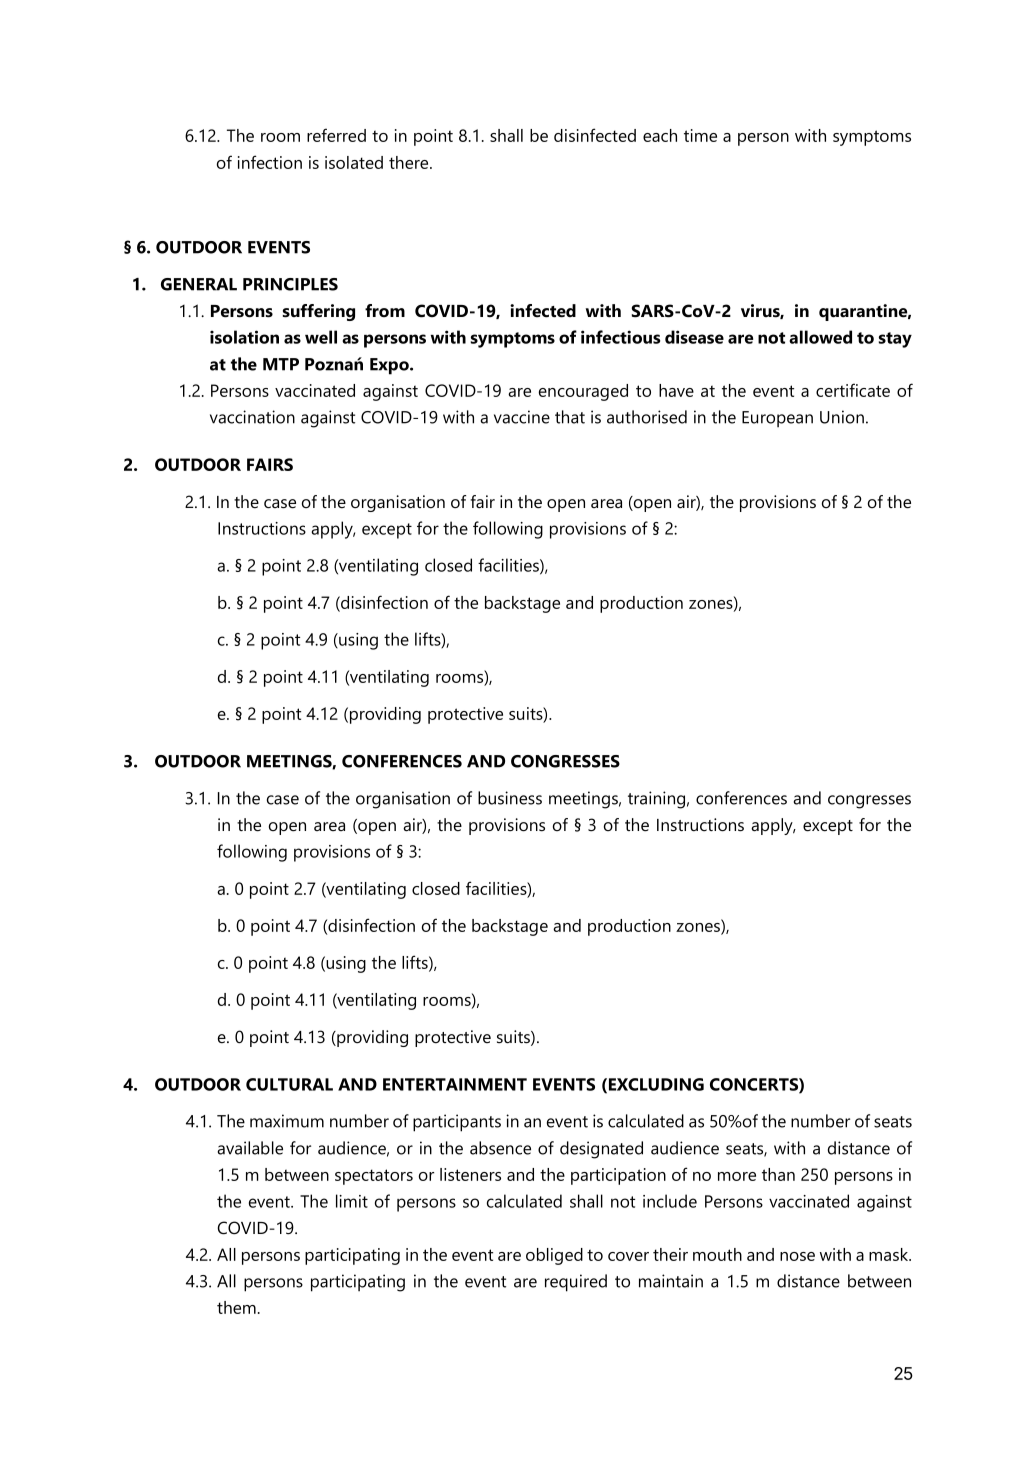 The image size is (1036, 1465). Describe the element at coordinates (455, 1084) in the document. I see `ENTERTAINMENT` at that location.
